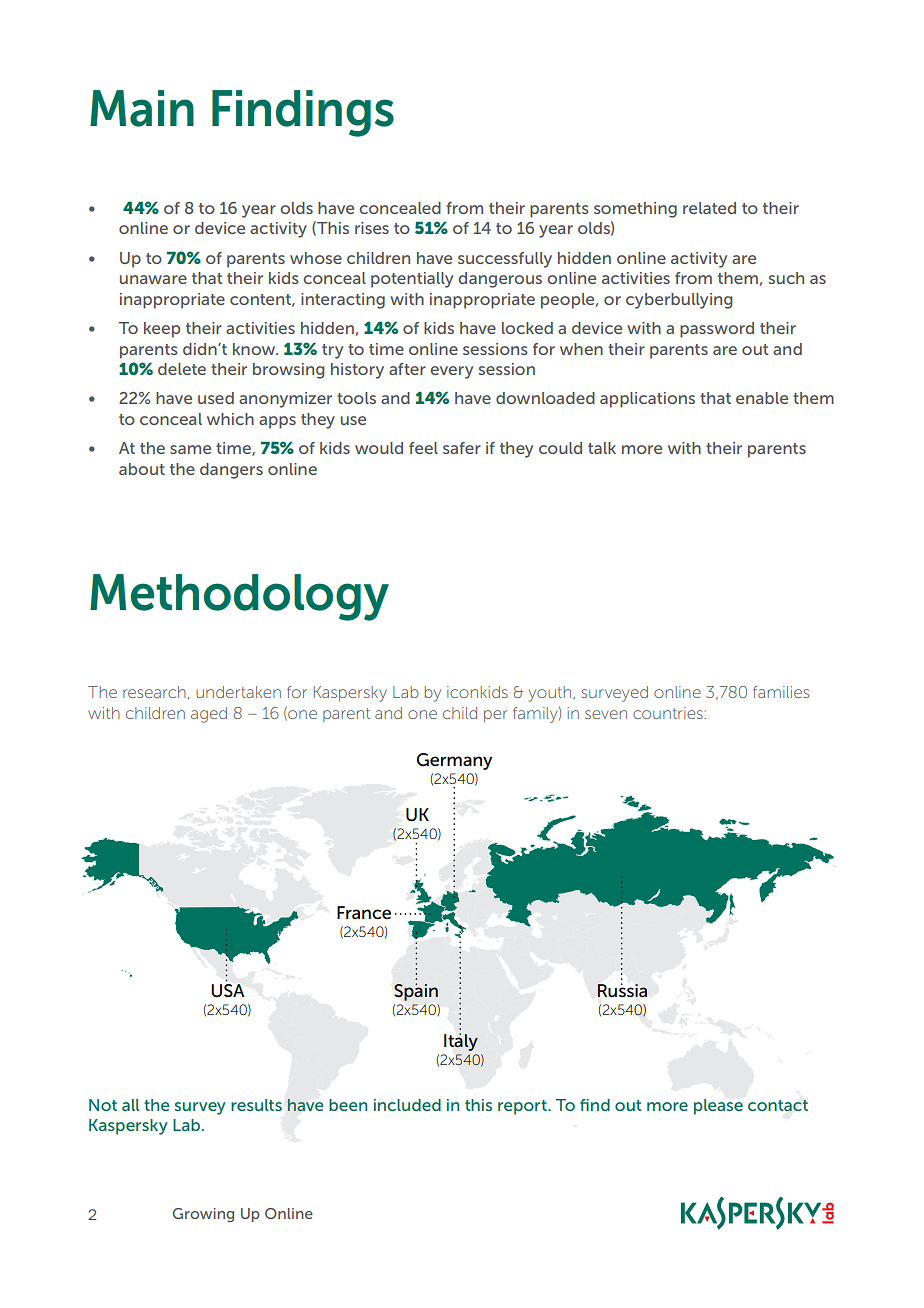  What do you see at coordinates (154, 692) in the screenshot?
I see `research` at bounding box center [154, 692].
